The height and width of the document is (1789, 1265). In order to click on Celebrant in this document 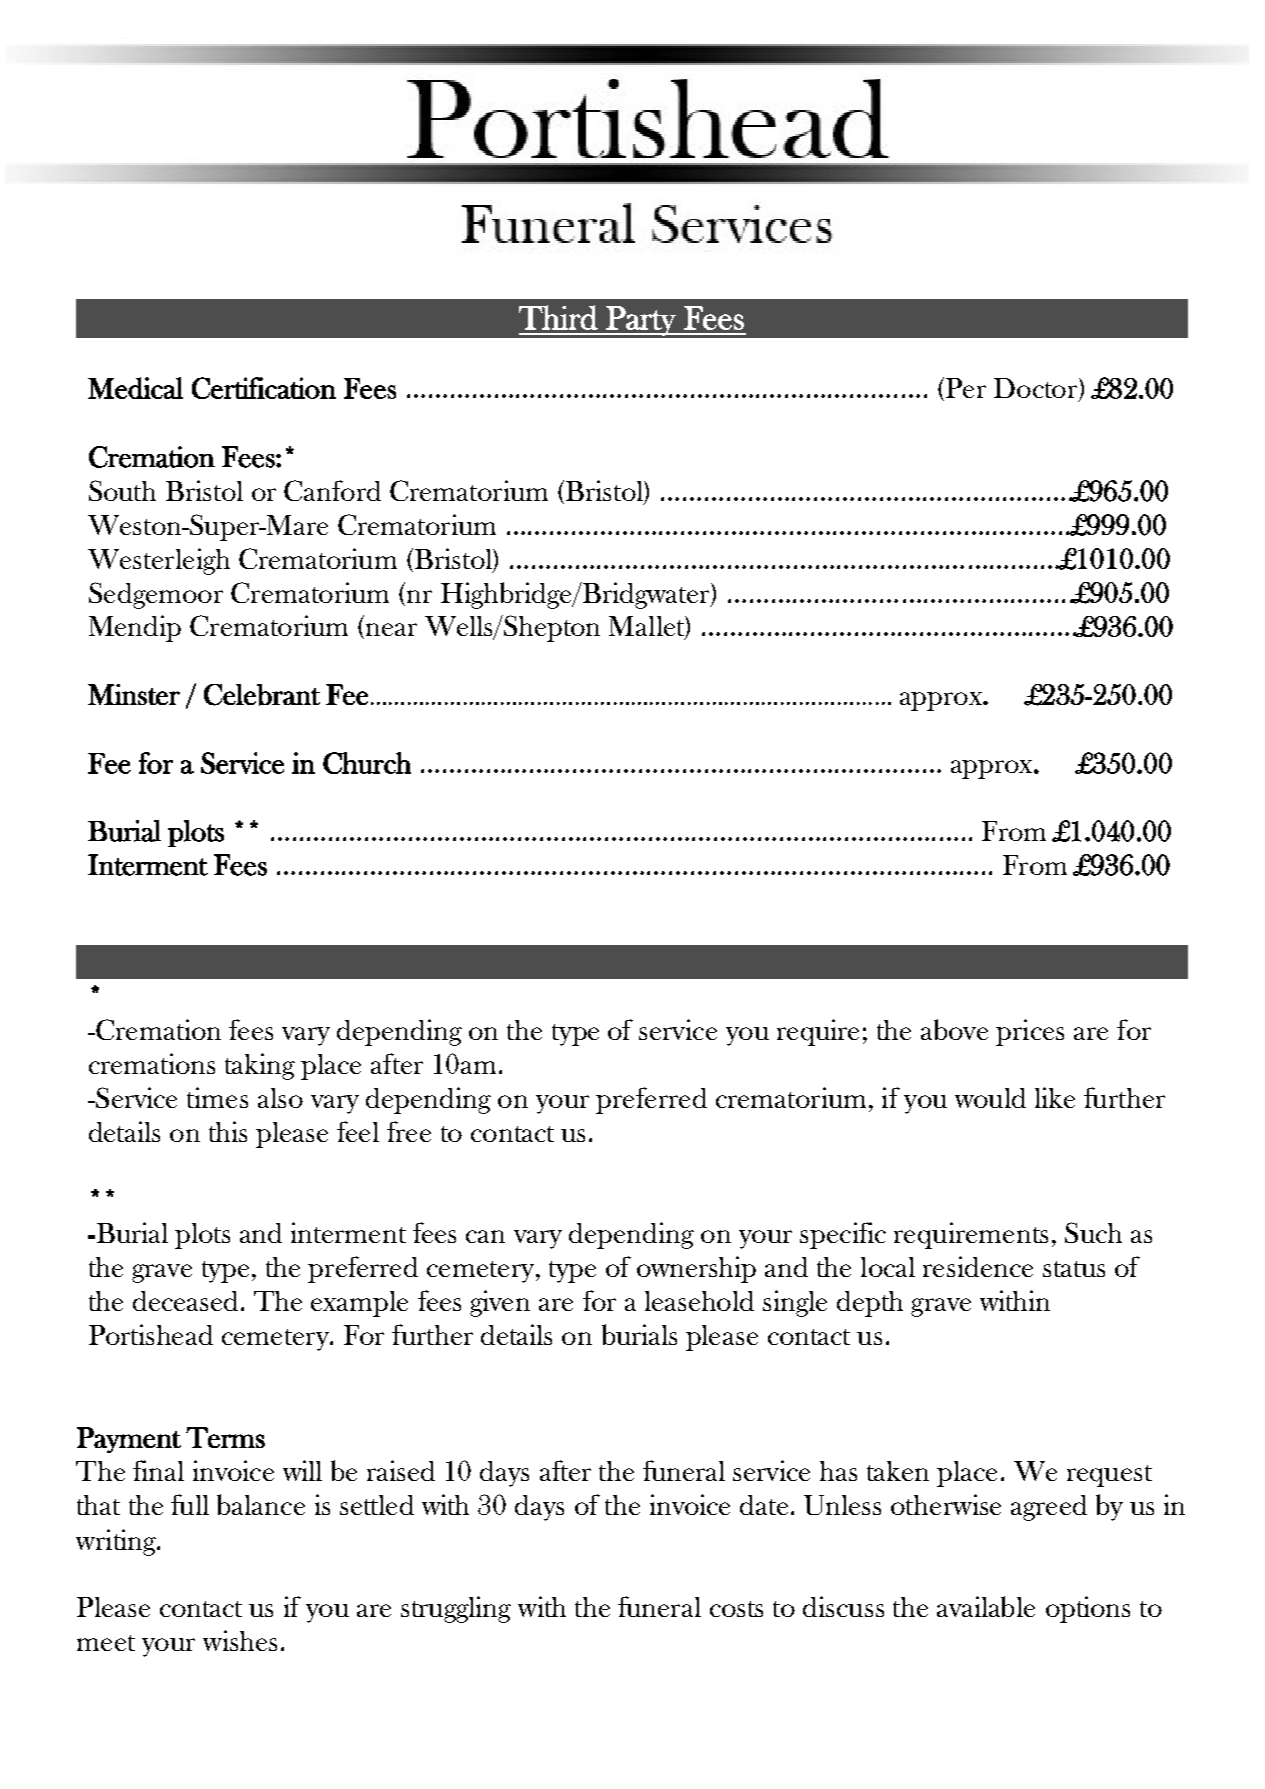, I will do `click(262, 695)`.
